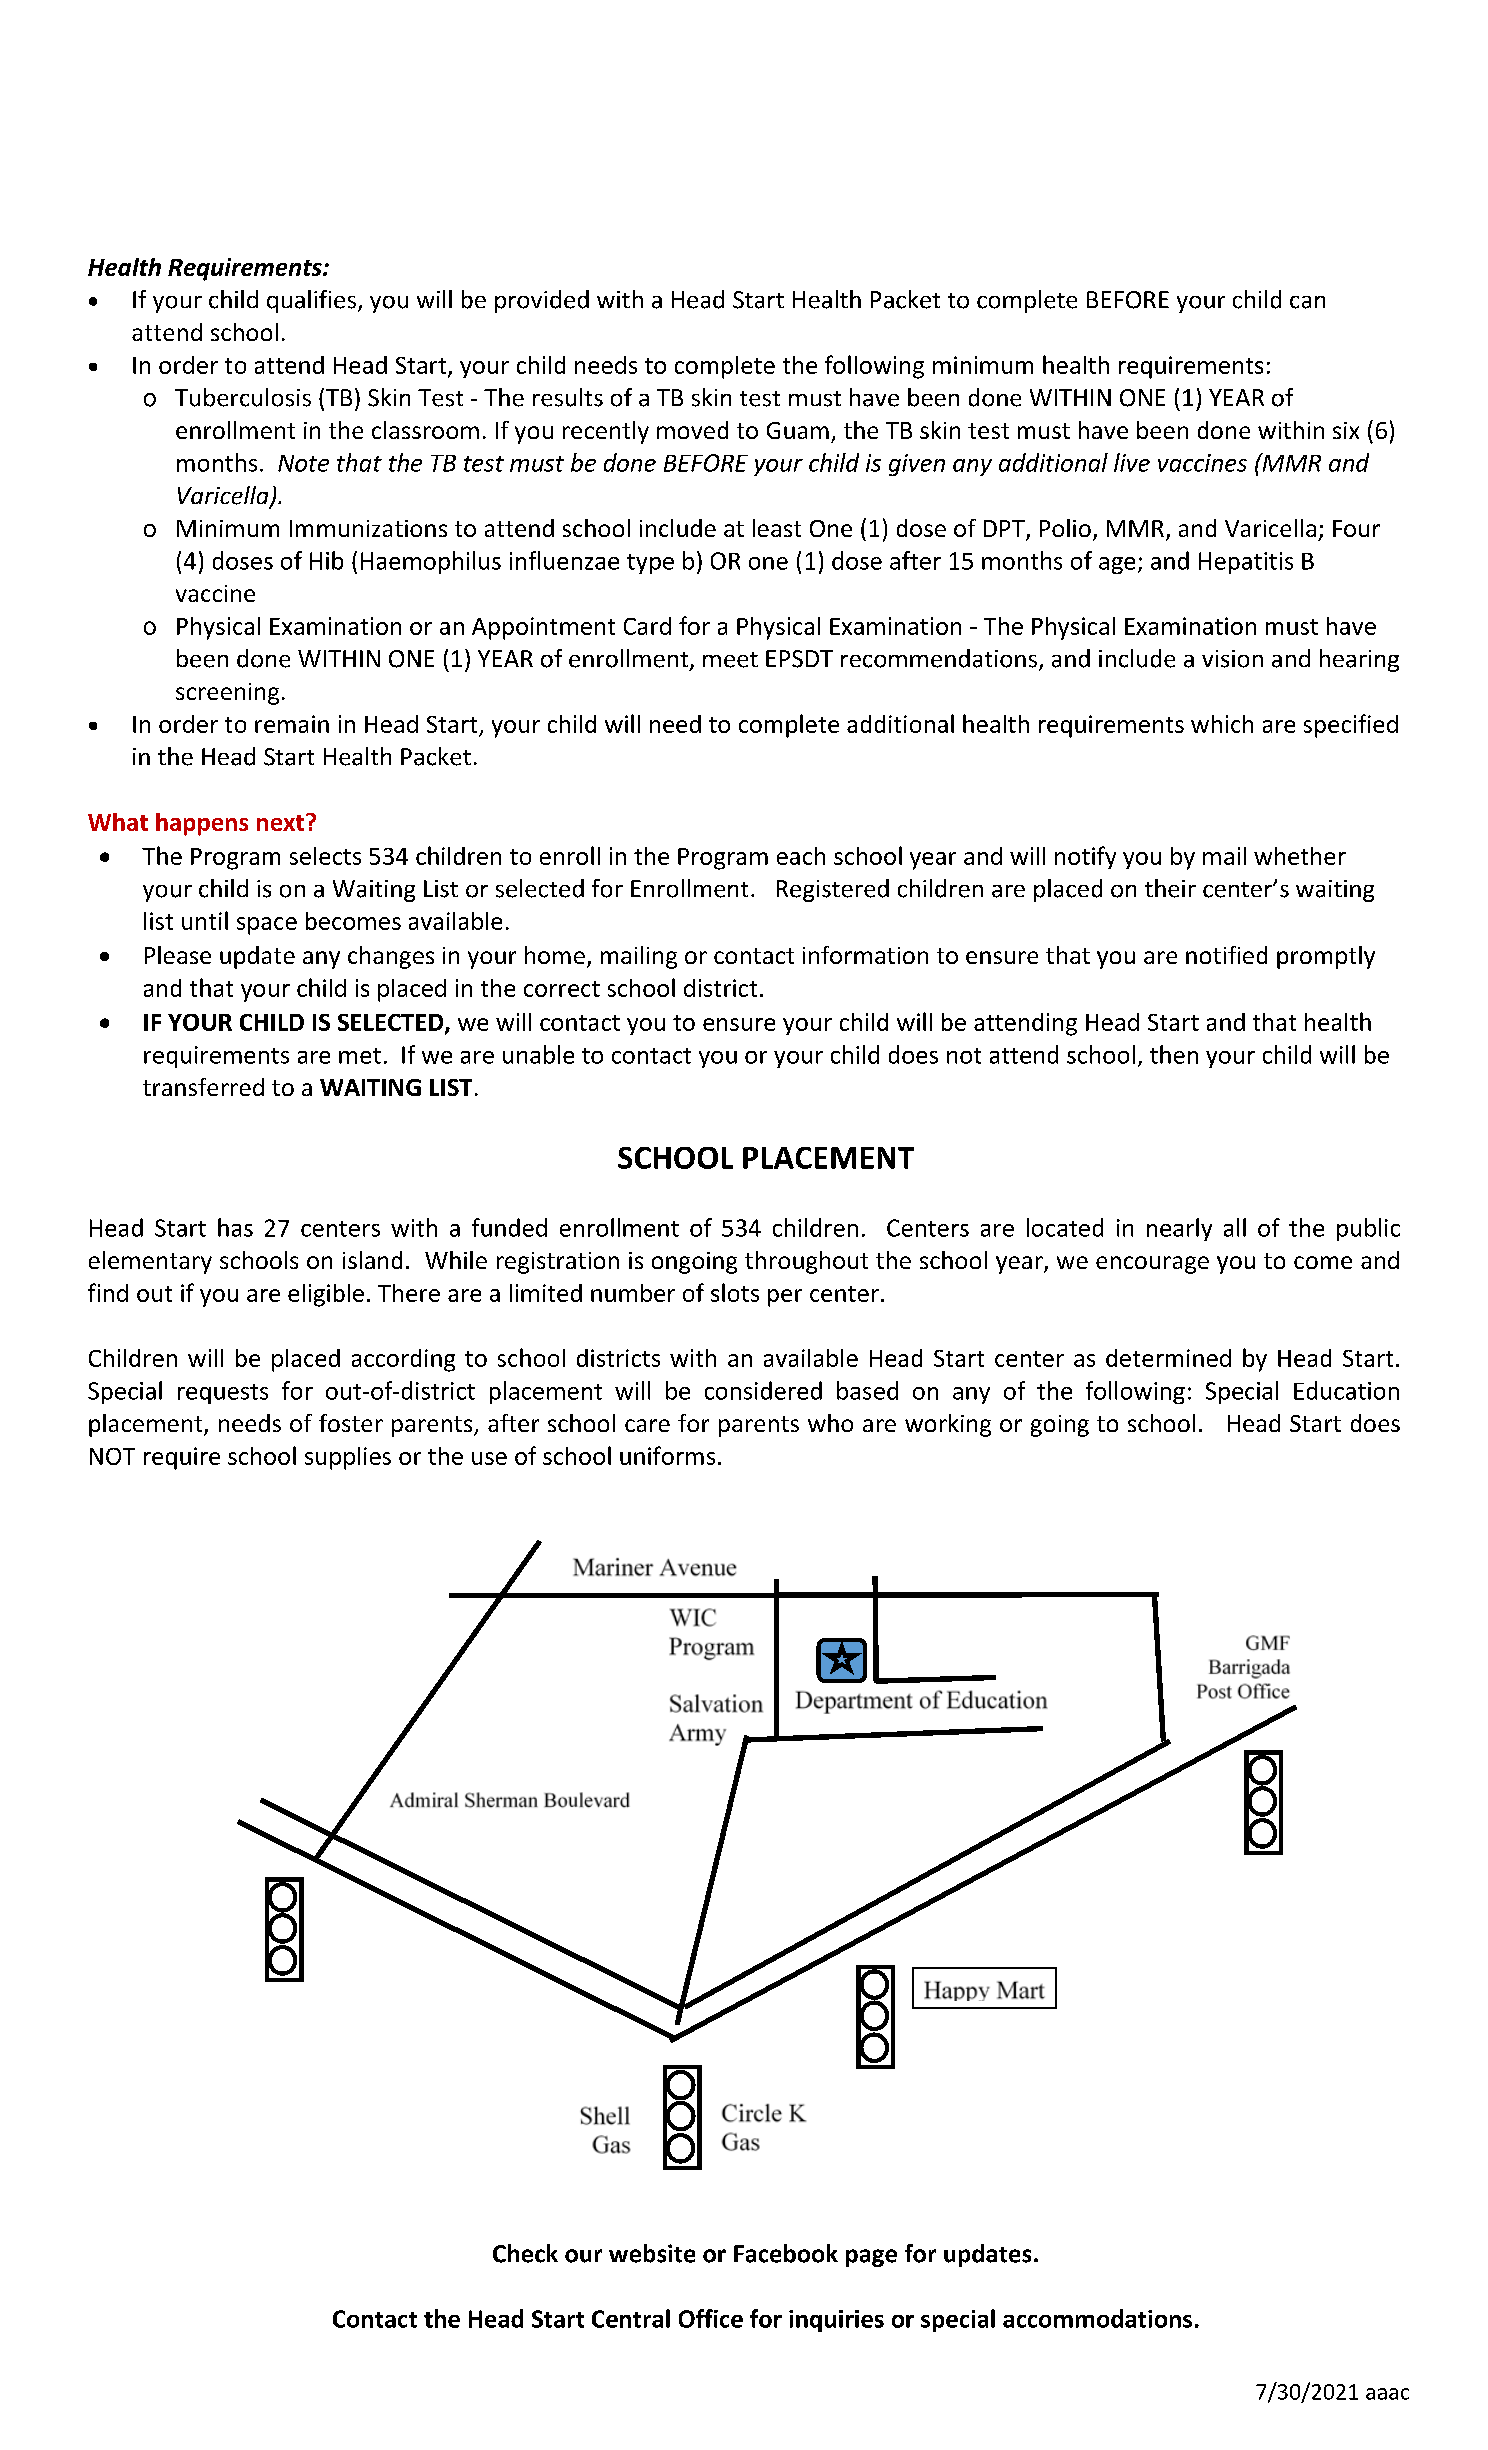 This screenshot has width=1488, height=2450. Describe the element at coordinates (1307, 302) in the screenshot. I see `can` at that location.
